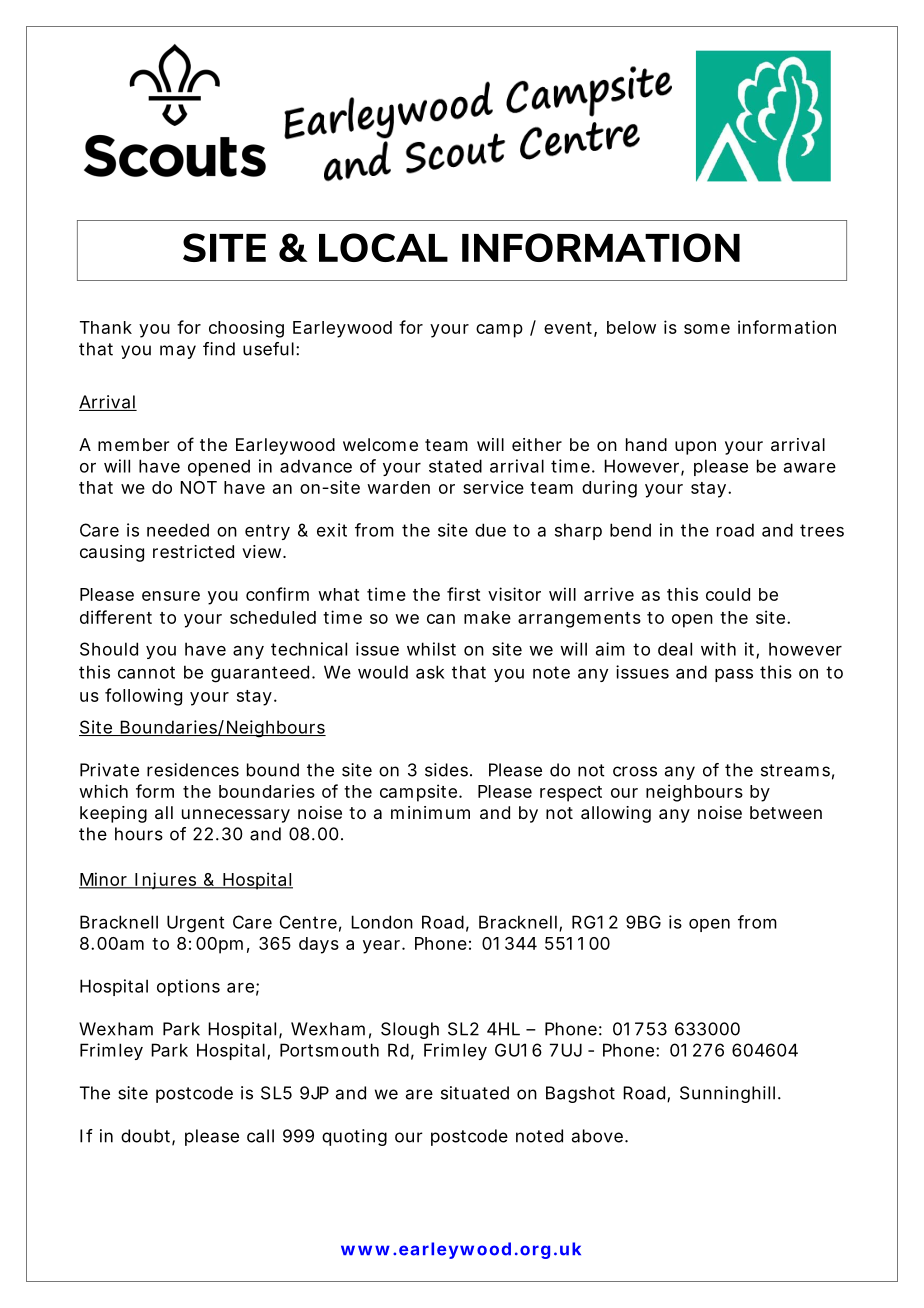 The width and height of the screenshot is (924, 1308). What do you see at coordinates (383, 247) in the screenshot?
I see `LOCAL` at bounding box center [383, 247].
